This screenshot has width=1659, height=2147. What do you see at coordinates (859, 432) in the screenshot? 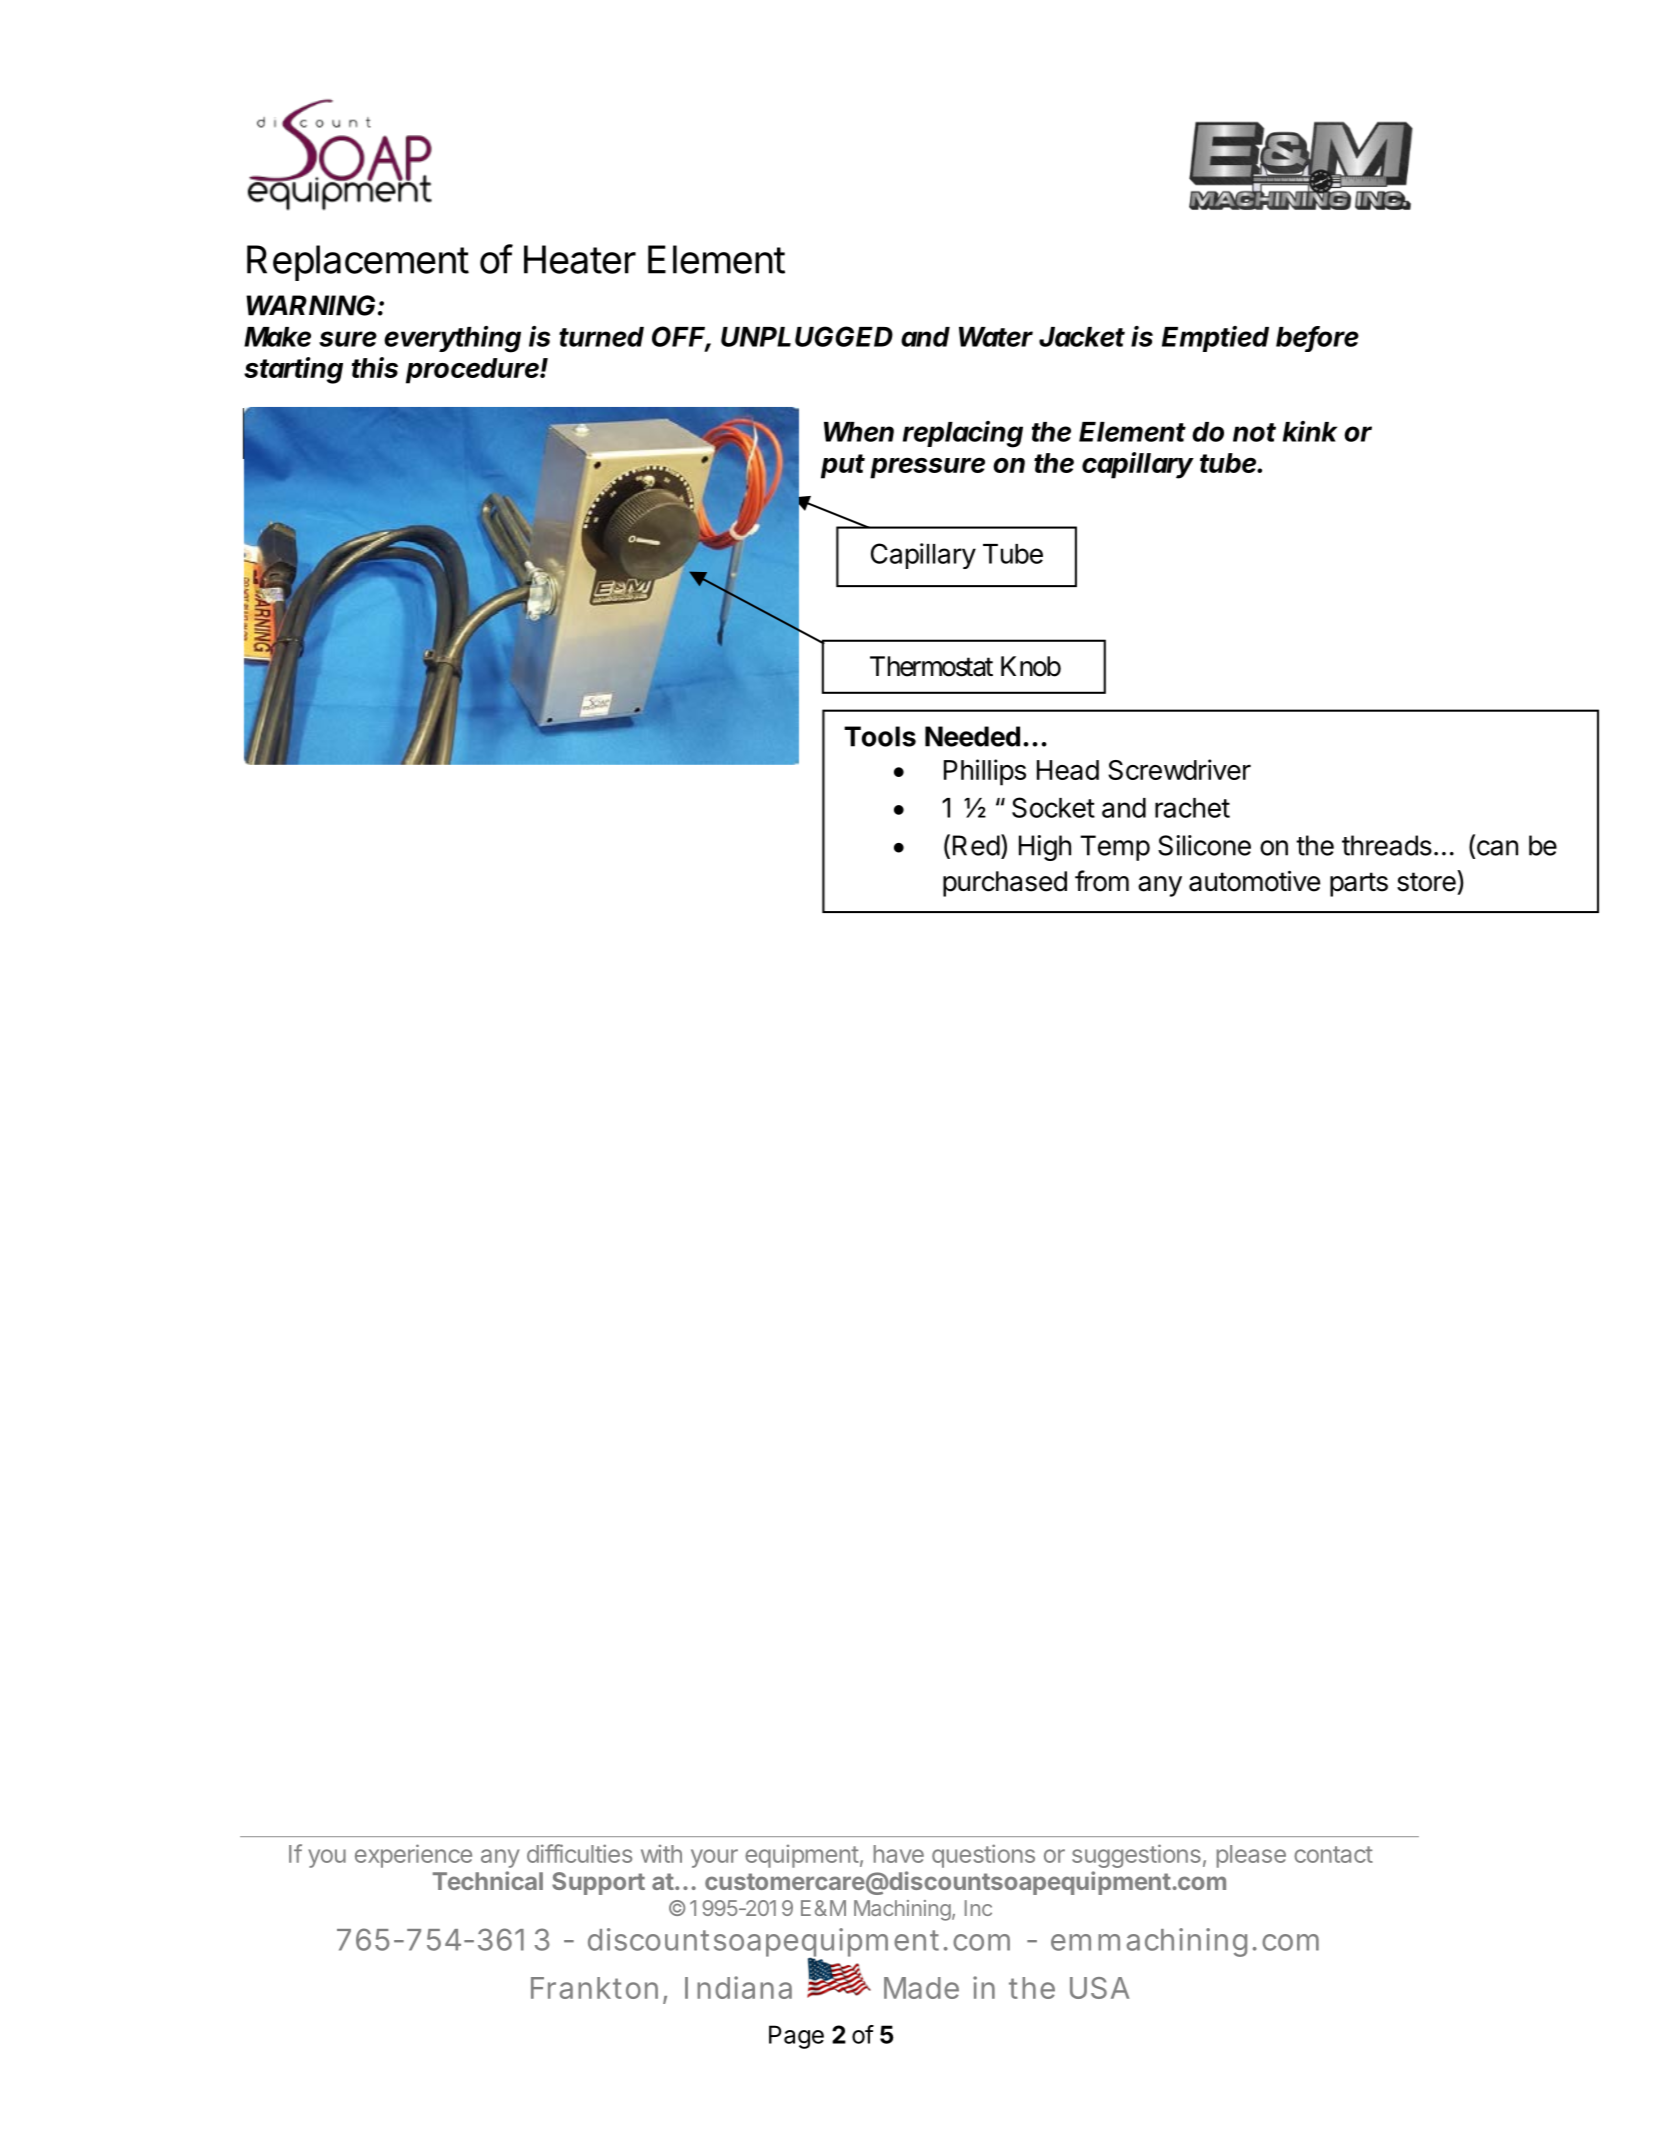
I see `When` at bounding box center [859, 432].
